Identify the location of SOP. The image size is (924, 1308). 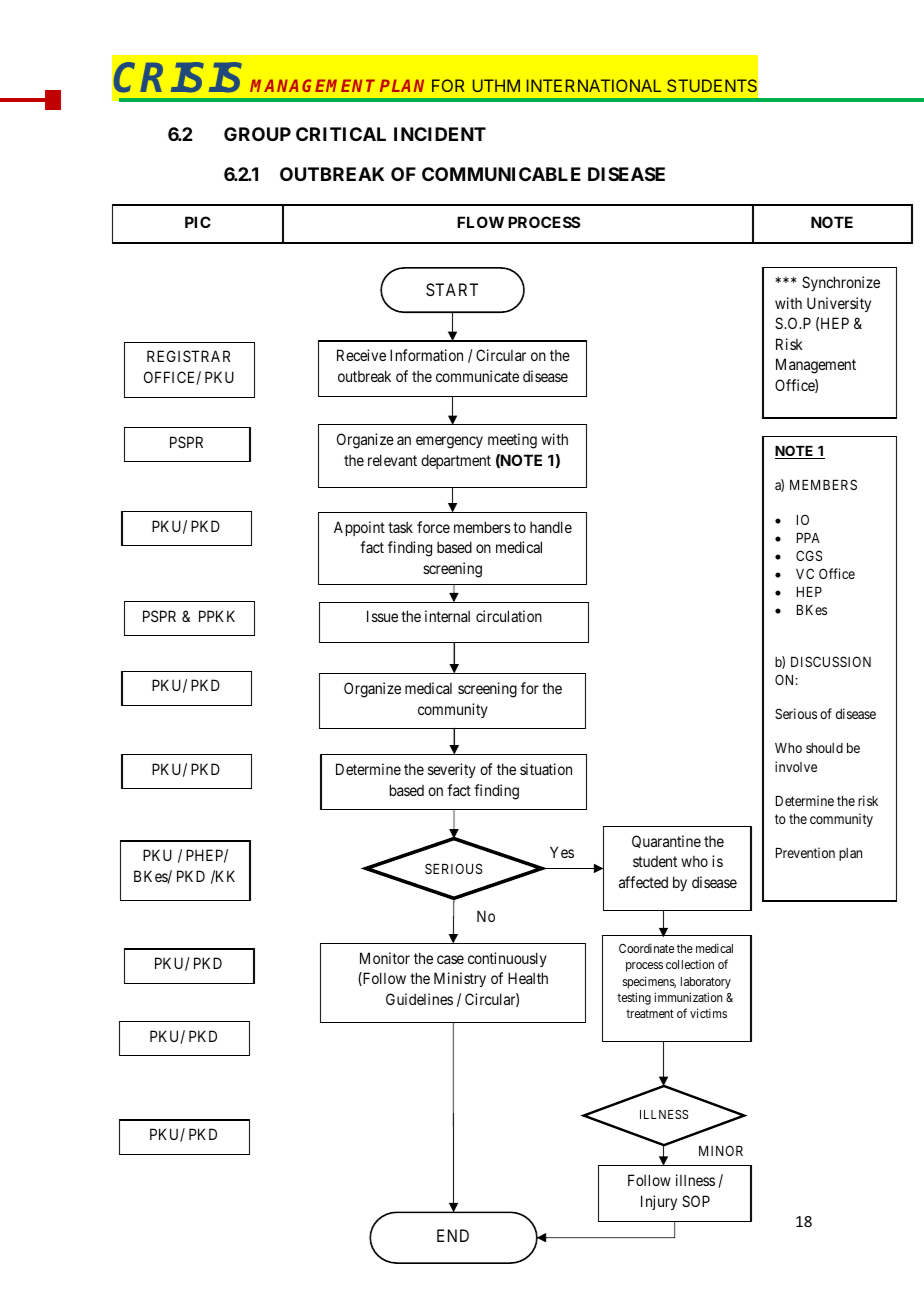
(696, 1201).
